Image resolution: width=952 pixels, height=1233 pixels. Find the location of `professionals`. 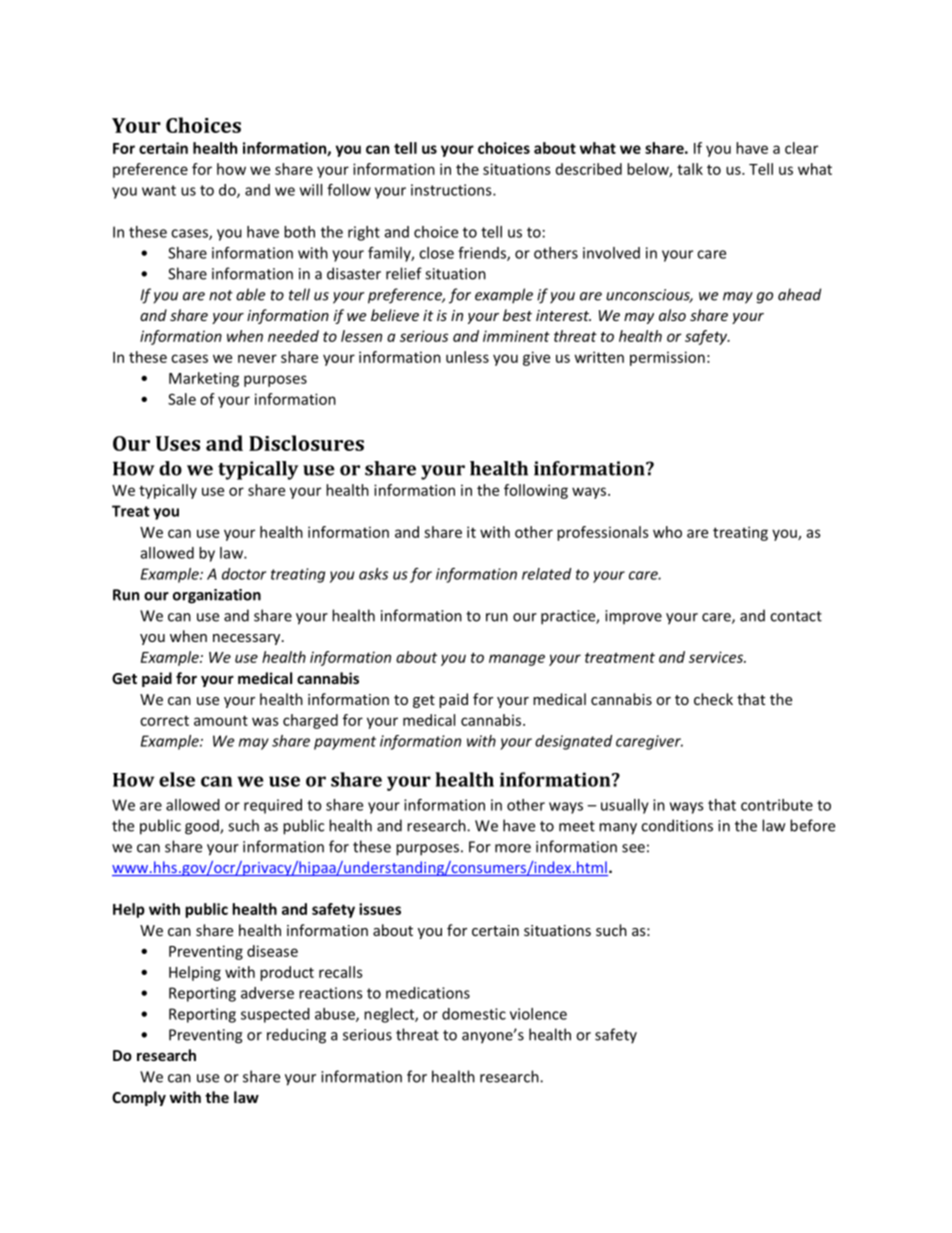

professionals is located at coordinates (603, 533).
